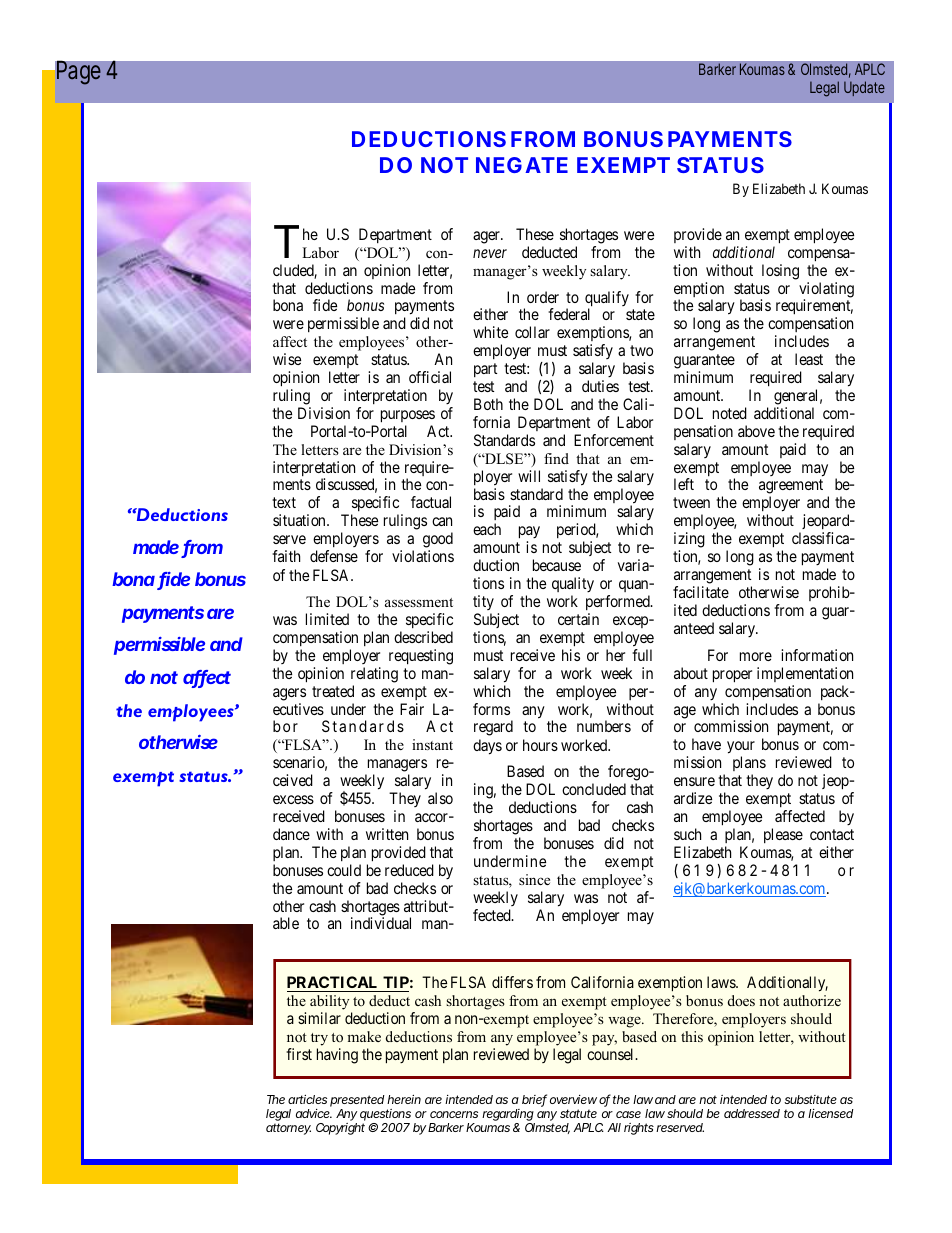  I want to click on Fair, so click(412, 709).
